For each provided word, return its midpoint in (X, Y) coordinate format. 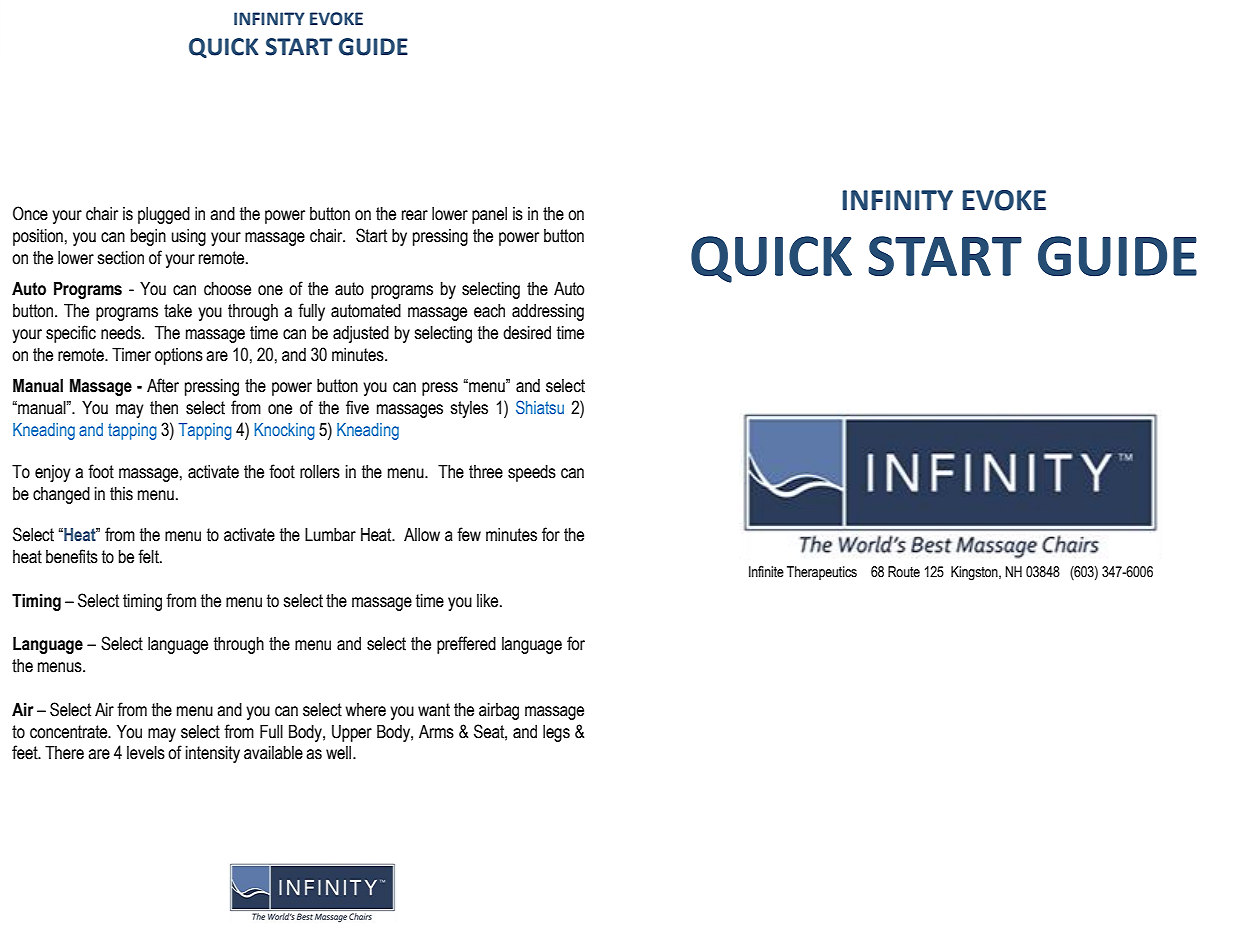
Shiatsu (540, 407)
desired (527, 333)
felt (149, 556)
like (489, 601)
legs (556, 733)
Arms (436, 732)
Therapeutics (822, 573)
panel (489, 215)
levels (146, 753)
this (121, 494)
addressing (548, 312)
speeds (532, 473)
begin (148, 237)
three (486, 472)
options (179, 356)
